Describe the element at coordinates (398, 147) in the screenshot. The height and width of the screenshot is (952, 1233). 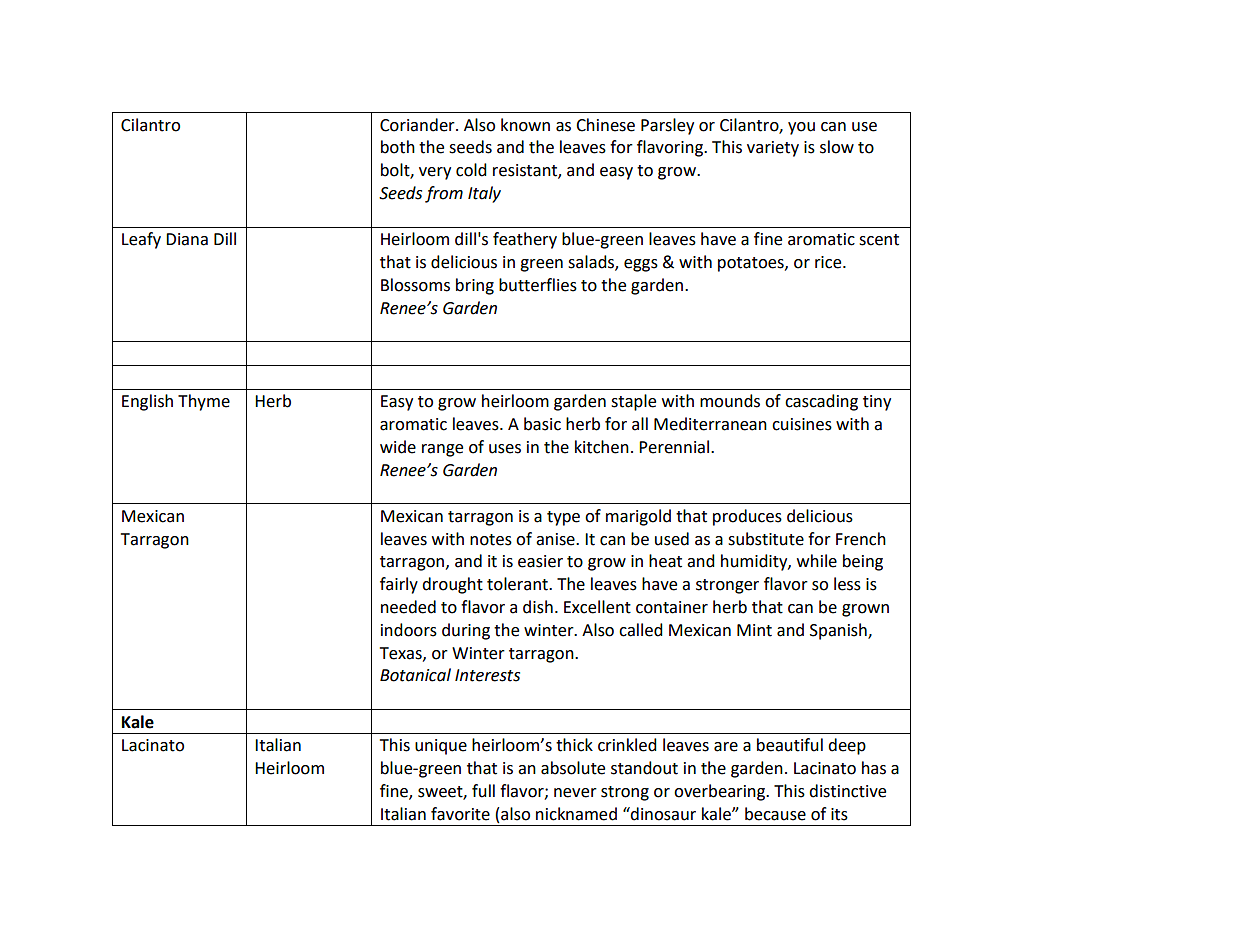
I see `both` at that location.
